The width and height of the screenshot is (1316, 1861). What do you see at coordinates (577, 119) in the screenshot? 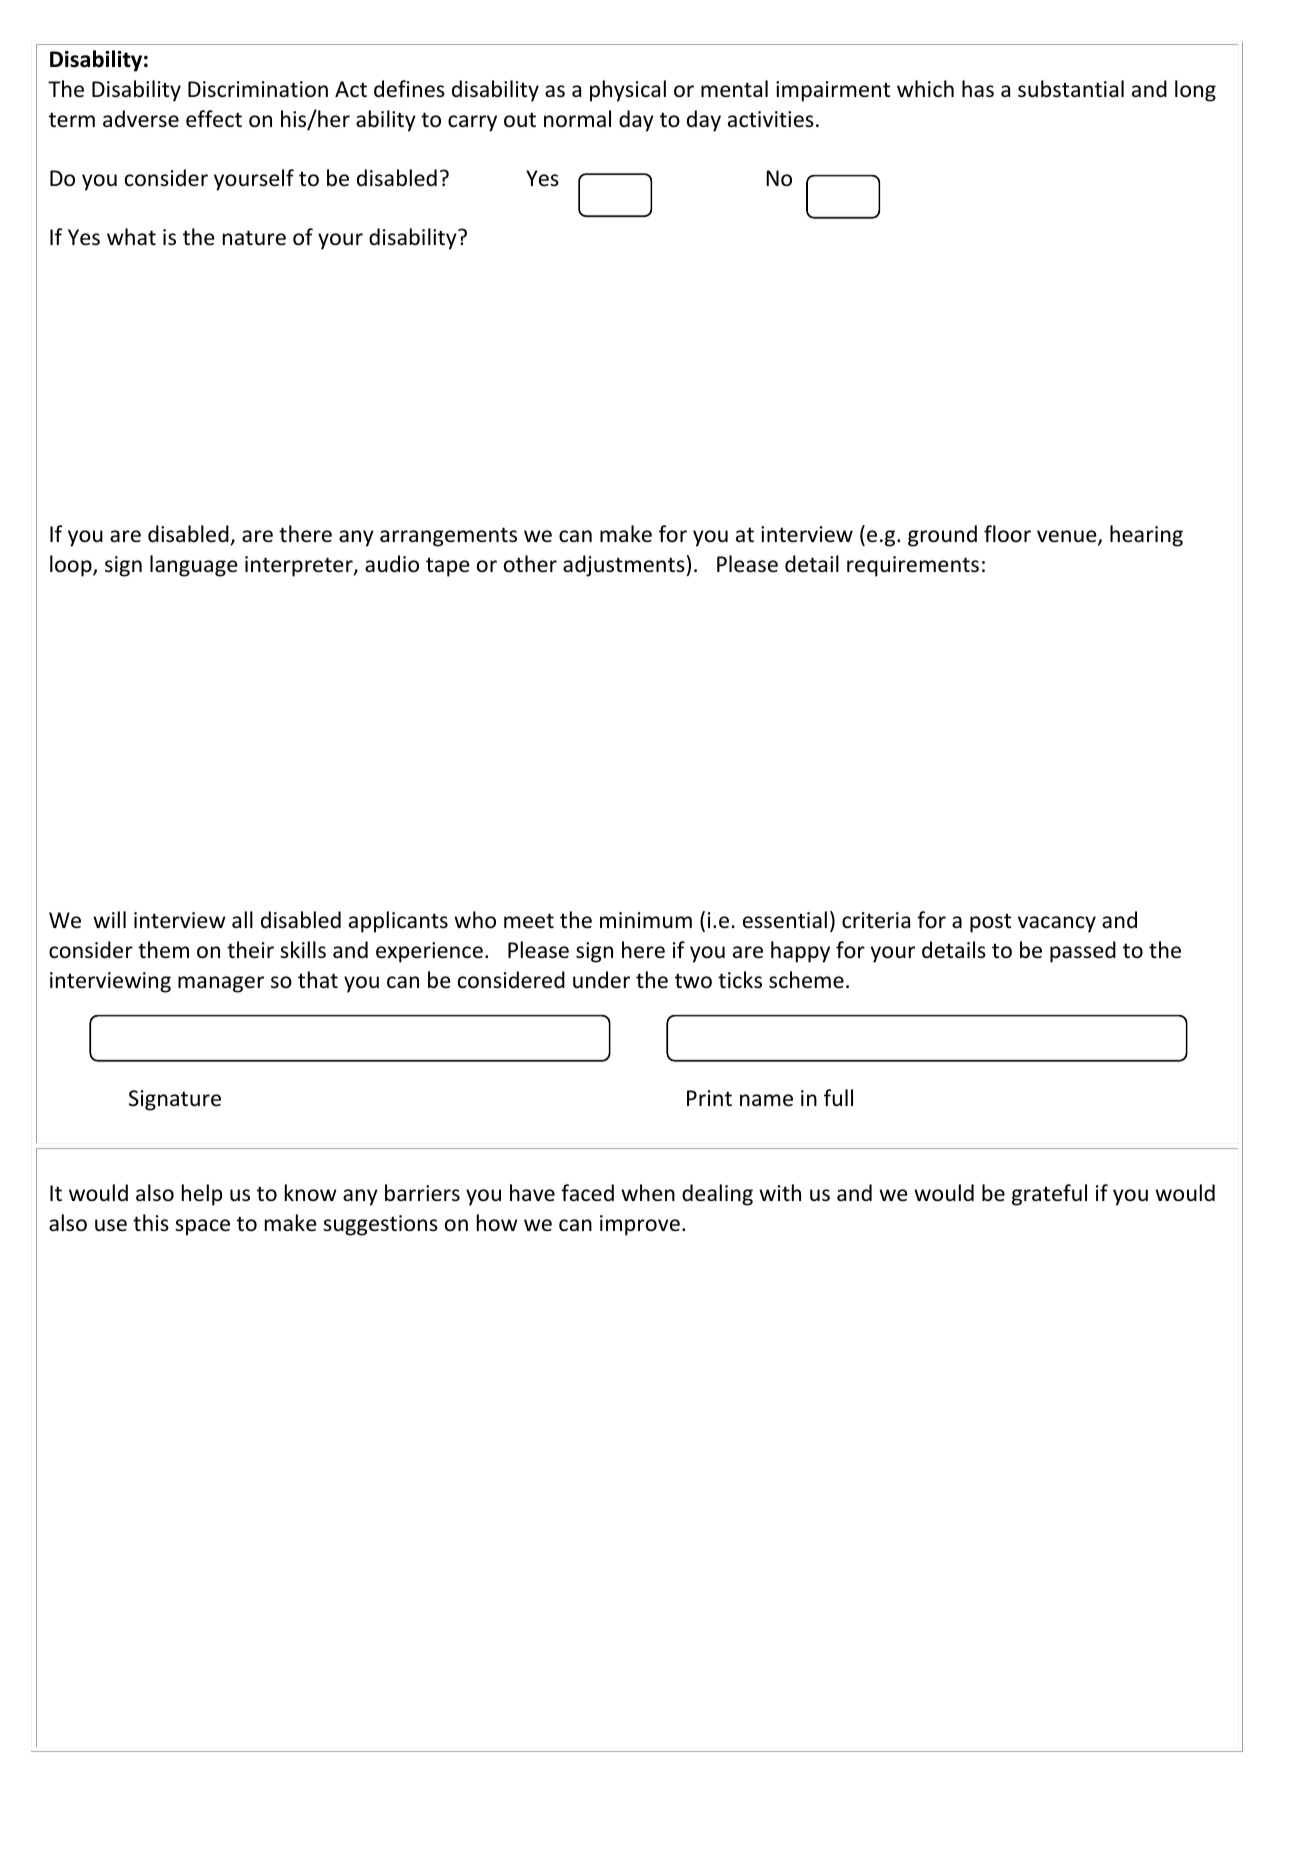
I see `normal` at bounding box center [577, 119].
